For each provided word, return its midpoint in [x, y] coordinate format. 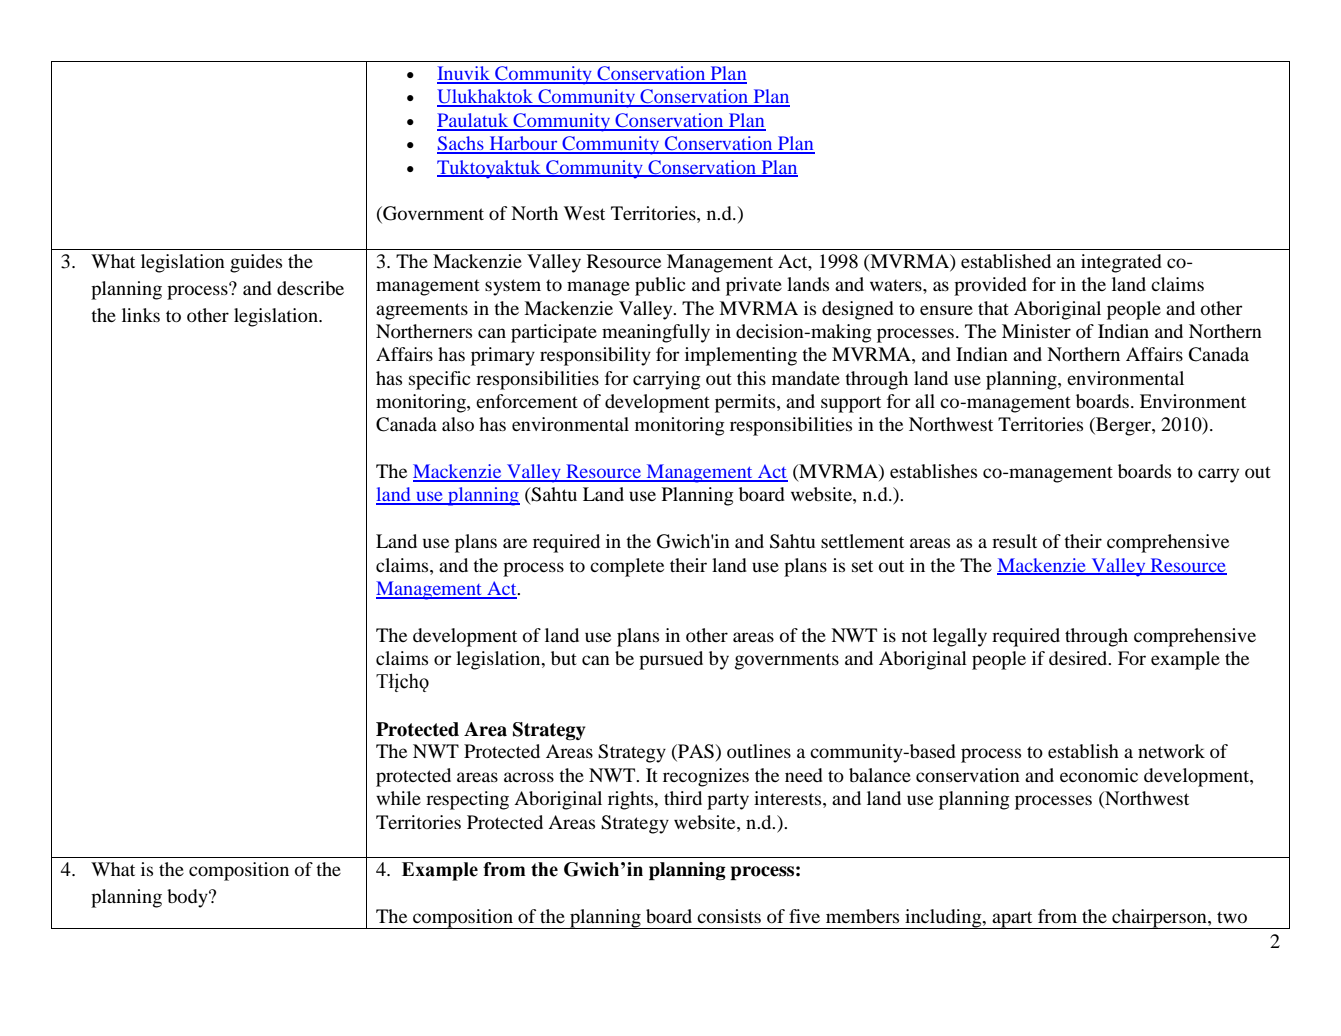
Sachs [461, 144]
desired [1079, 658]
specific [440, 380]
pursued [671, 660]
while [398, 798]
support [851, 404]
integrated [1121, 263]
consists [729, 916]
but [564, 658]
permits [746, 403]
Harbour [523, 144]
